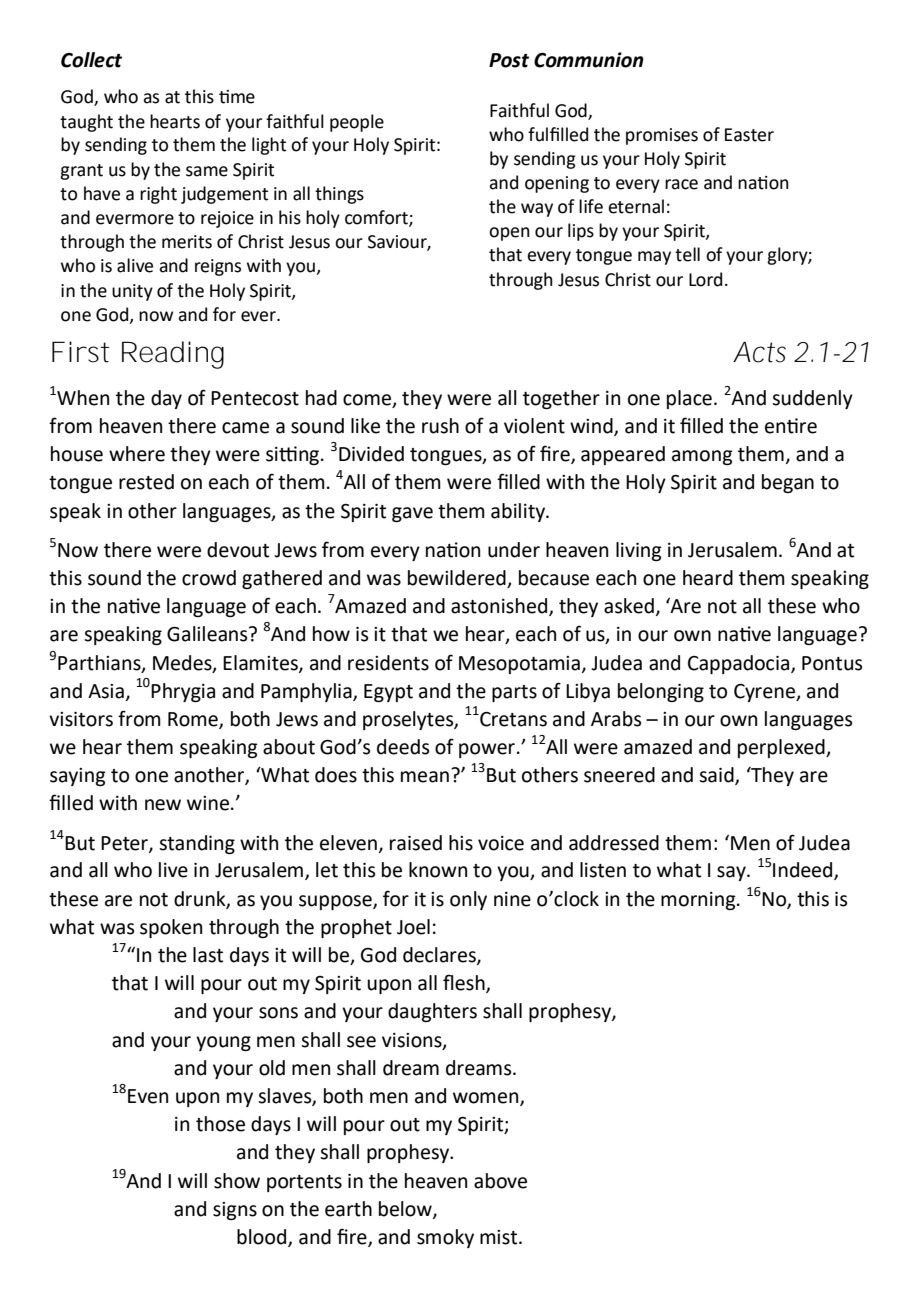  Describe the element at coordinates (416, 843) in the image. I see `raised` at that location.
